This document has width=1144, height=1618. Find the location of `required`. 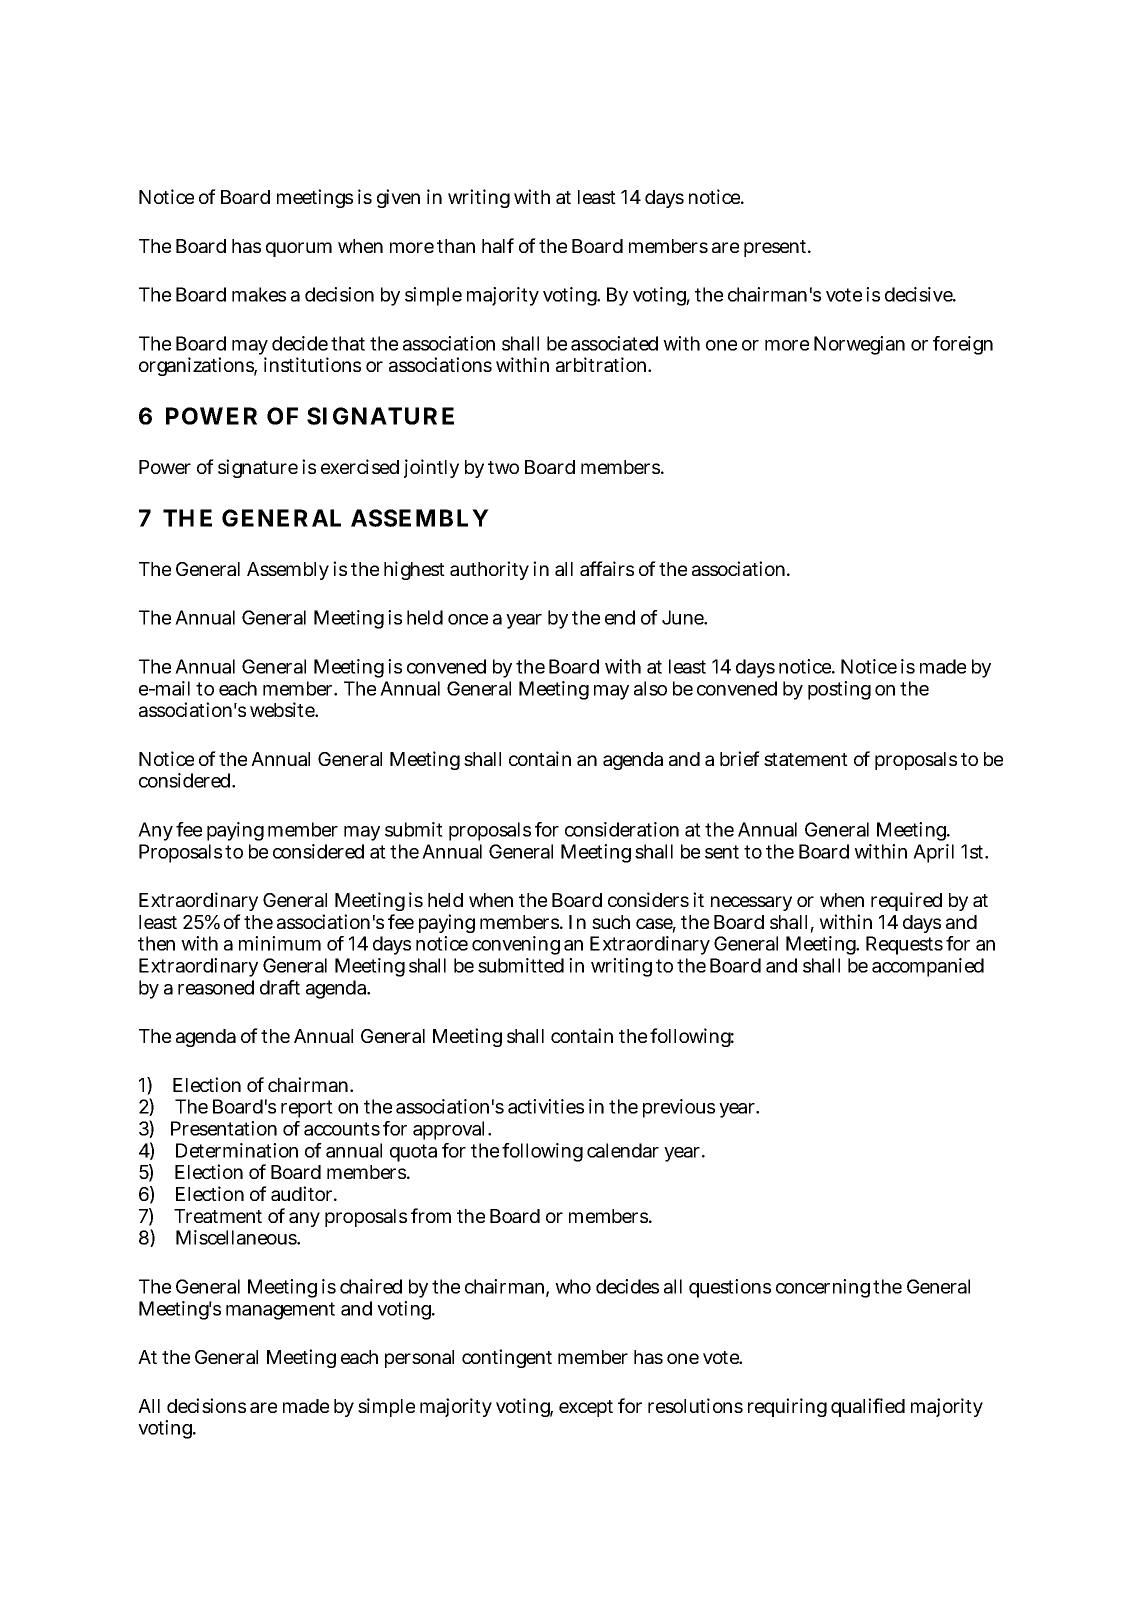

required is located at coordinates (906, 901).
